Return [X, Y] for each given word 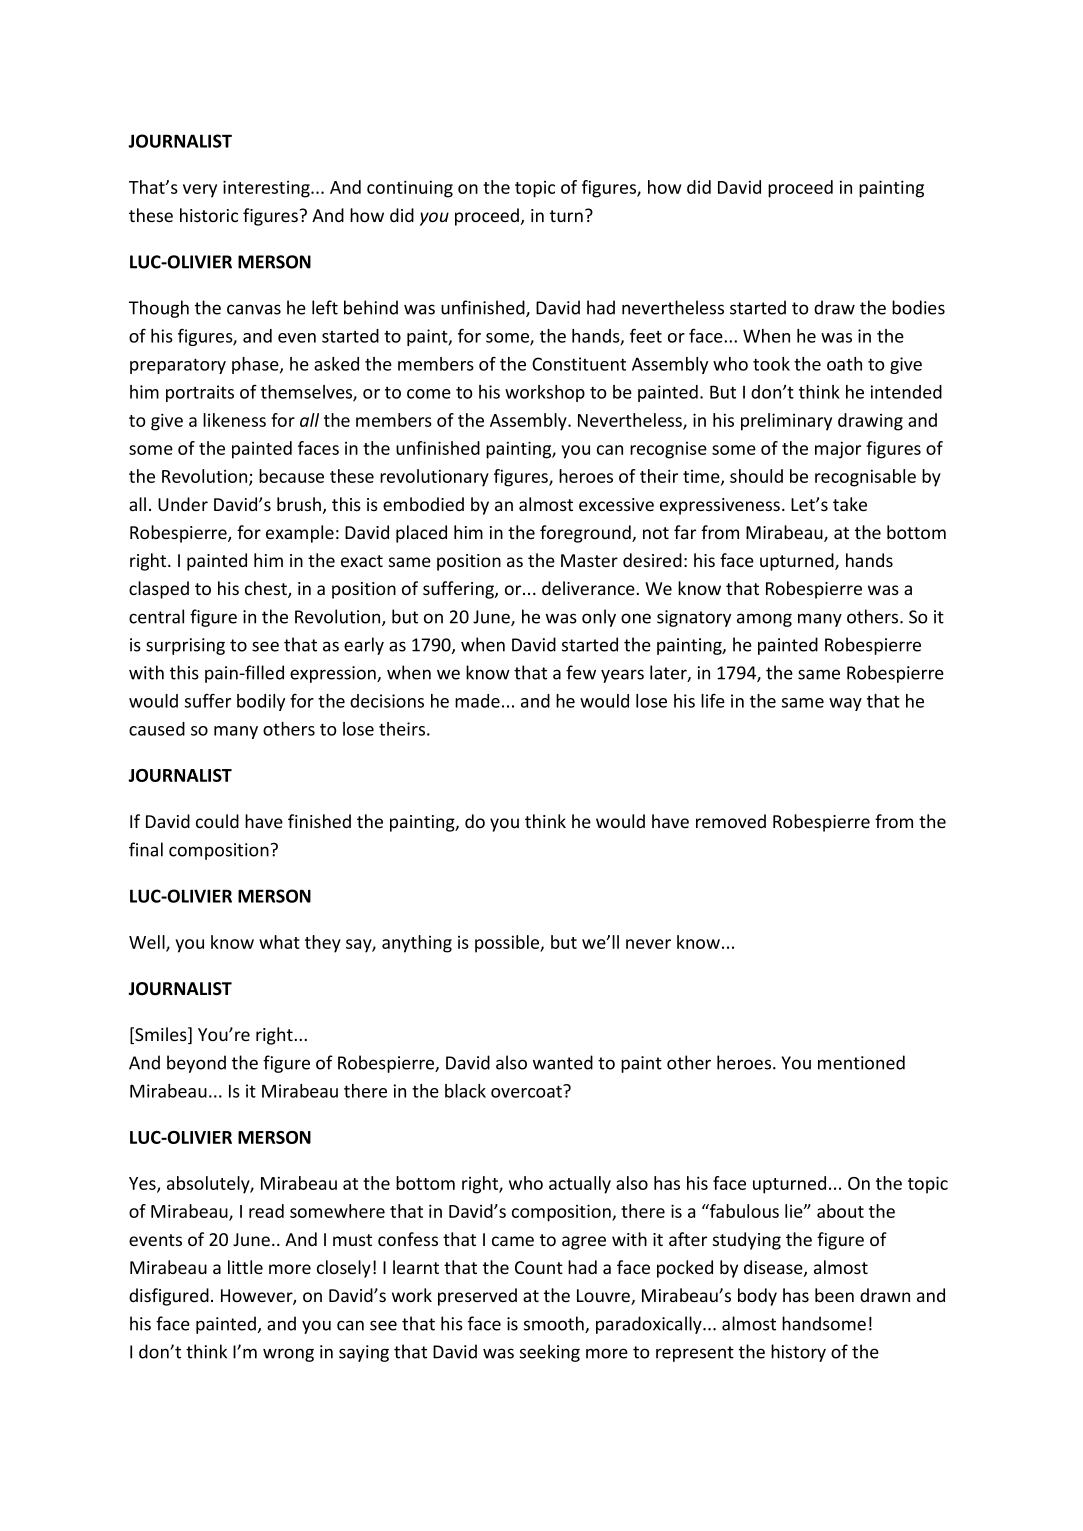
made [477, 701]
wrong [288, 1355]
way [845, 704]
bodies [918, 307]
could [217, 821]
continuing [410, 189]
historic [209, 215]
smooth [555, 1324]
